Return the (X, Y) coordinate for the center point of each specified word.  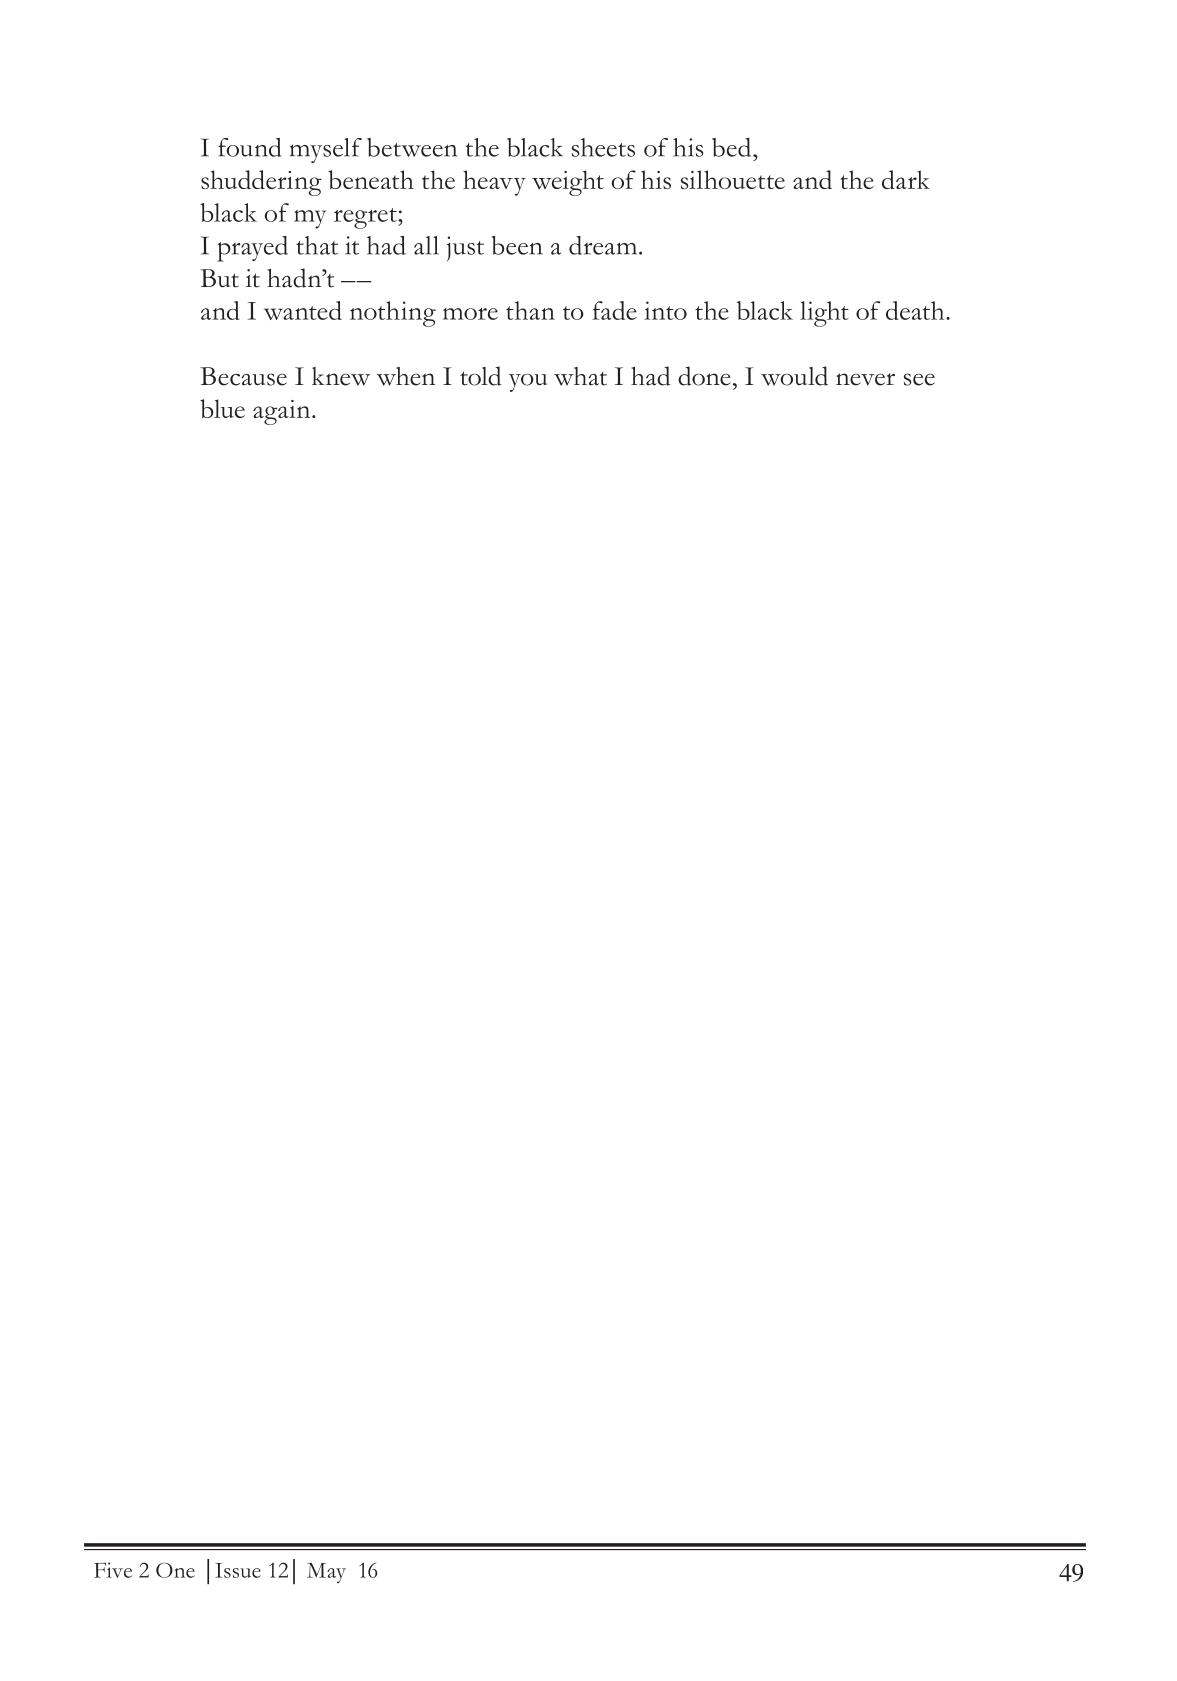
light (824, 314)
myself (326, 150)
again (283, 412)
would (794, 376)
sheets (603, 147)
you (528, 383)
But (219, 278)
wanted (303, 310)
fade (615, 310)
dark (906, 179)
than (530, 310)
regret (366, 218)
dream (604, 245)
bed (733, 147)
